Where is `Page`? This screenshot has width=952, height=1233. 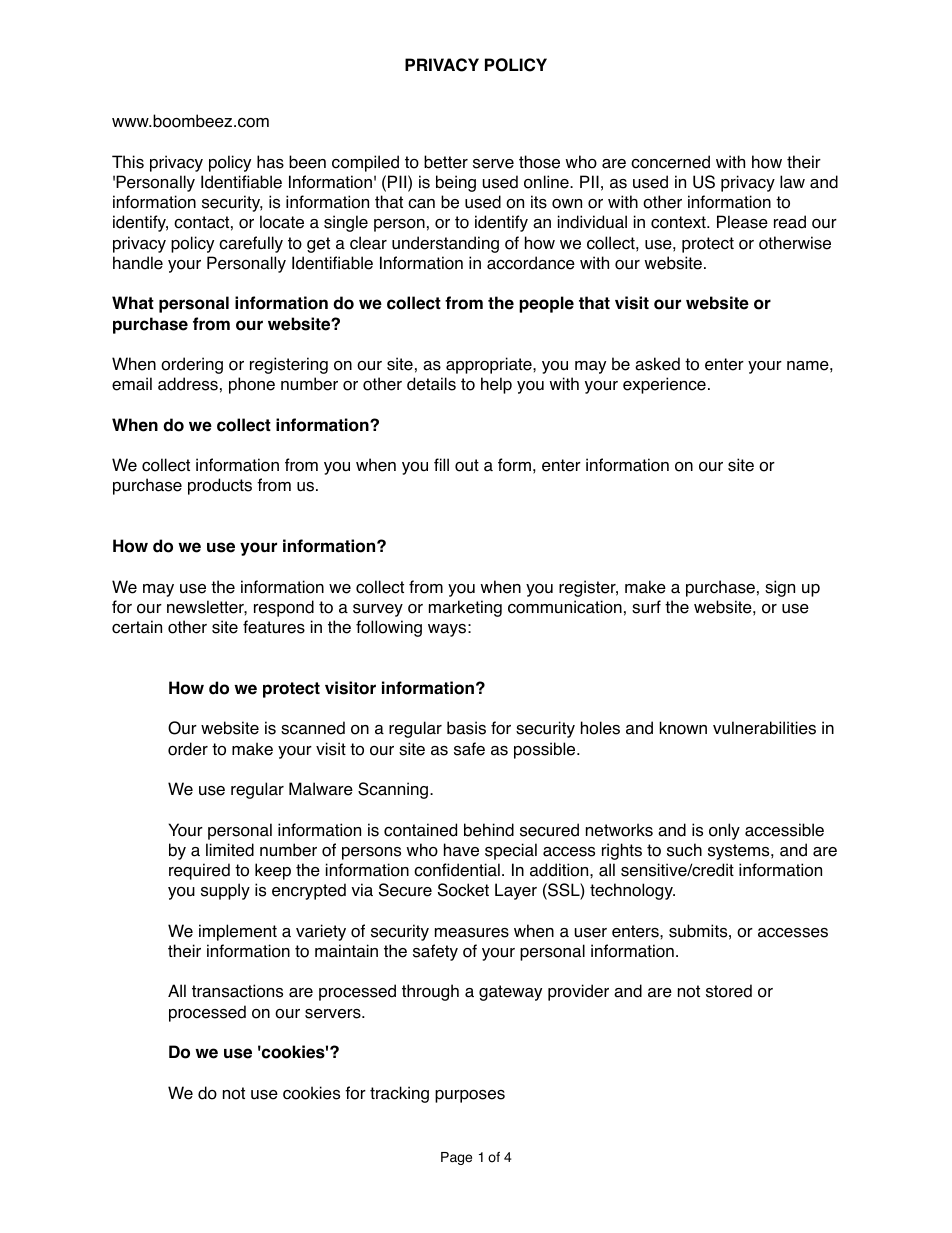
Page is located at coordinates (456, 1158).
